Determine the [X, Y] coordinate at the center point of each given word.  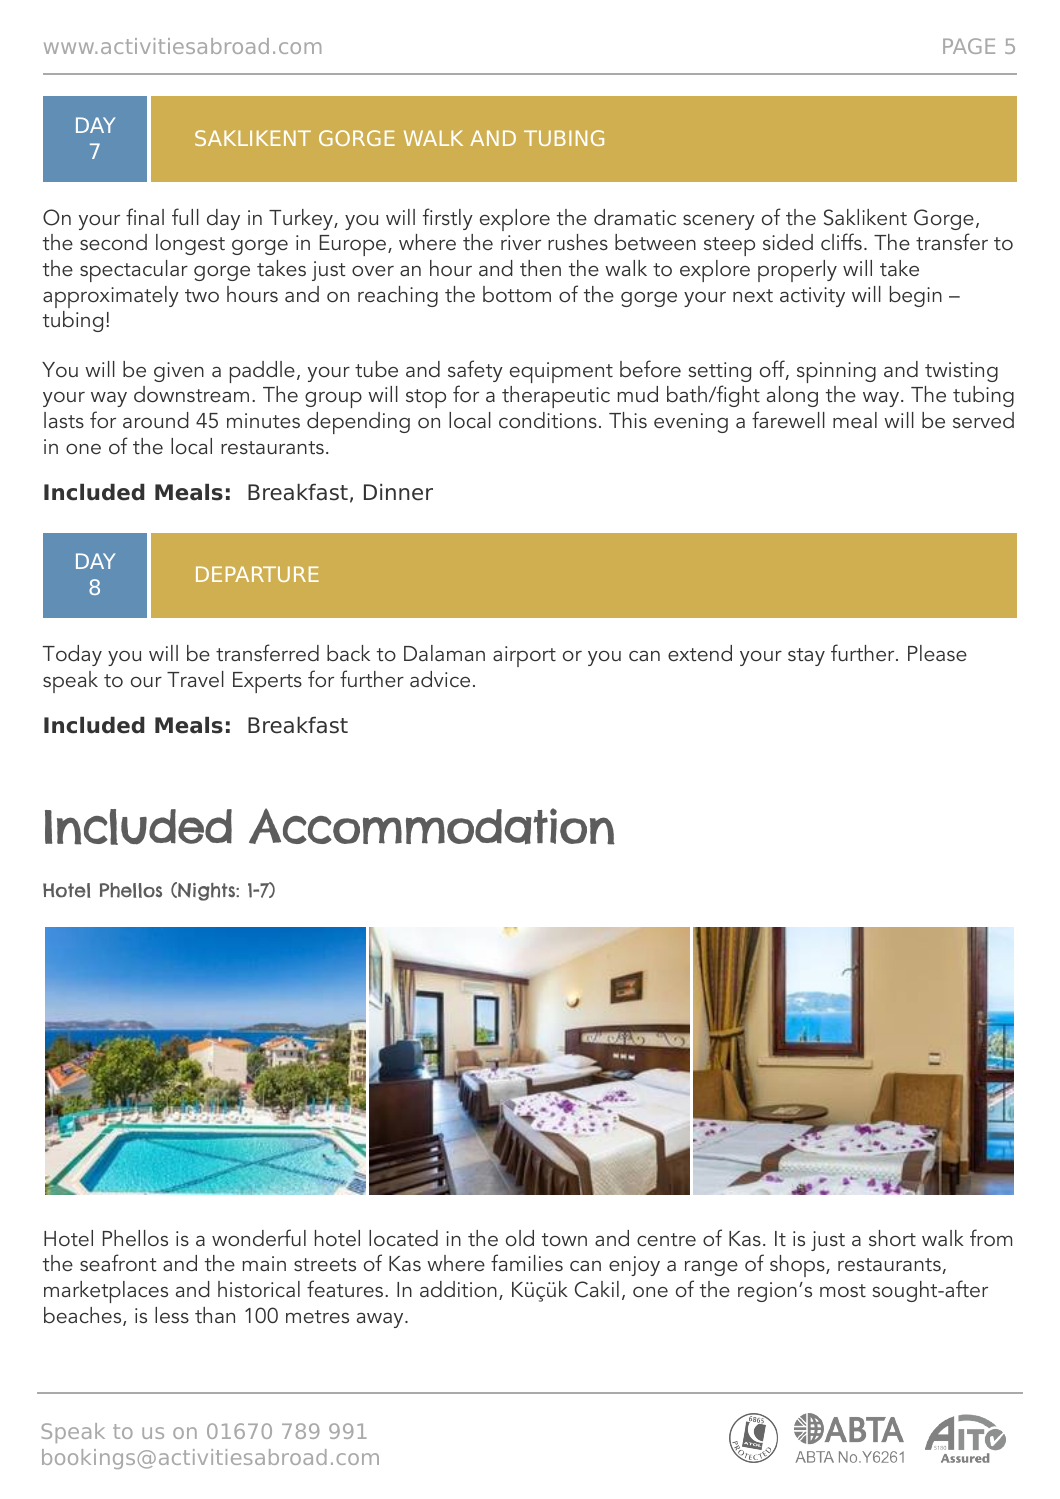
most [843, 1290]
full [185, 216]
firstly [448, 219]
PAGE [969, 46]
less [172, 1315]
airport [524, 656]
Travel [195, 679]
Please [937, 653]
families [527, 1262]
